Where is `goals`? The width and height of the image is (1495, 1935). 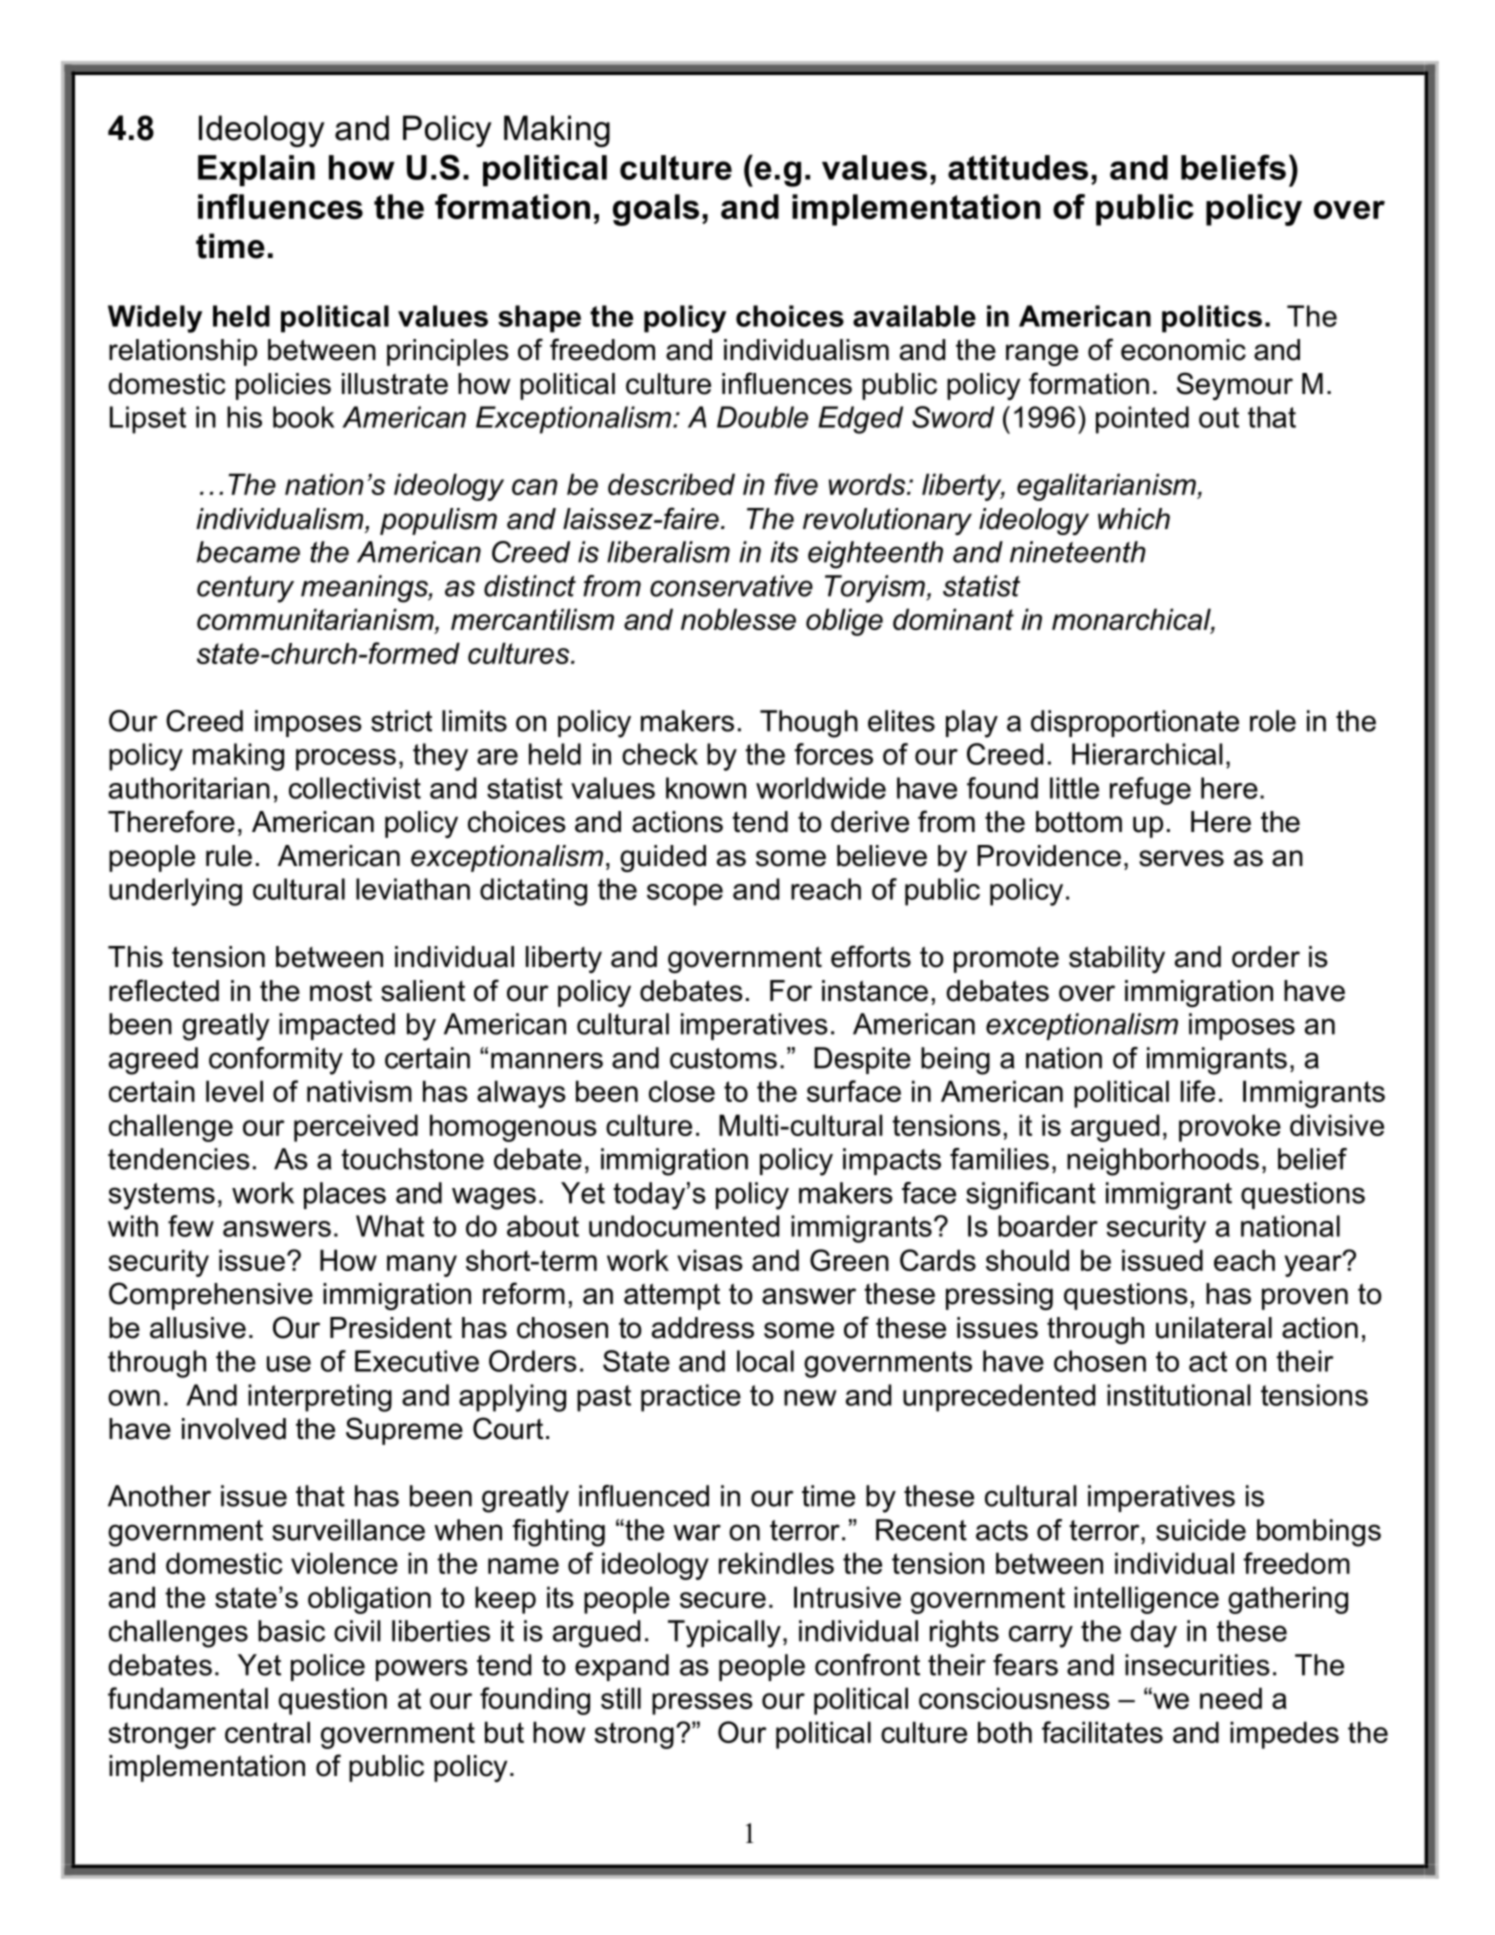 goals is located at coordinates (656, 210).
